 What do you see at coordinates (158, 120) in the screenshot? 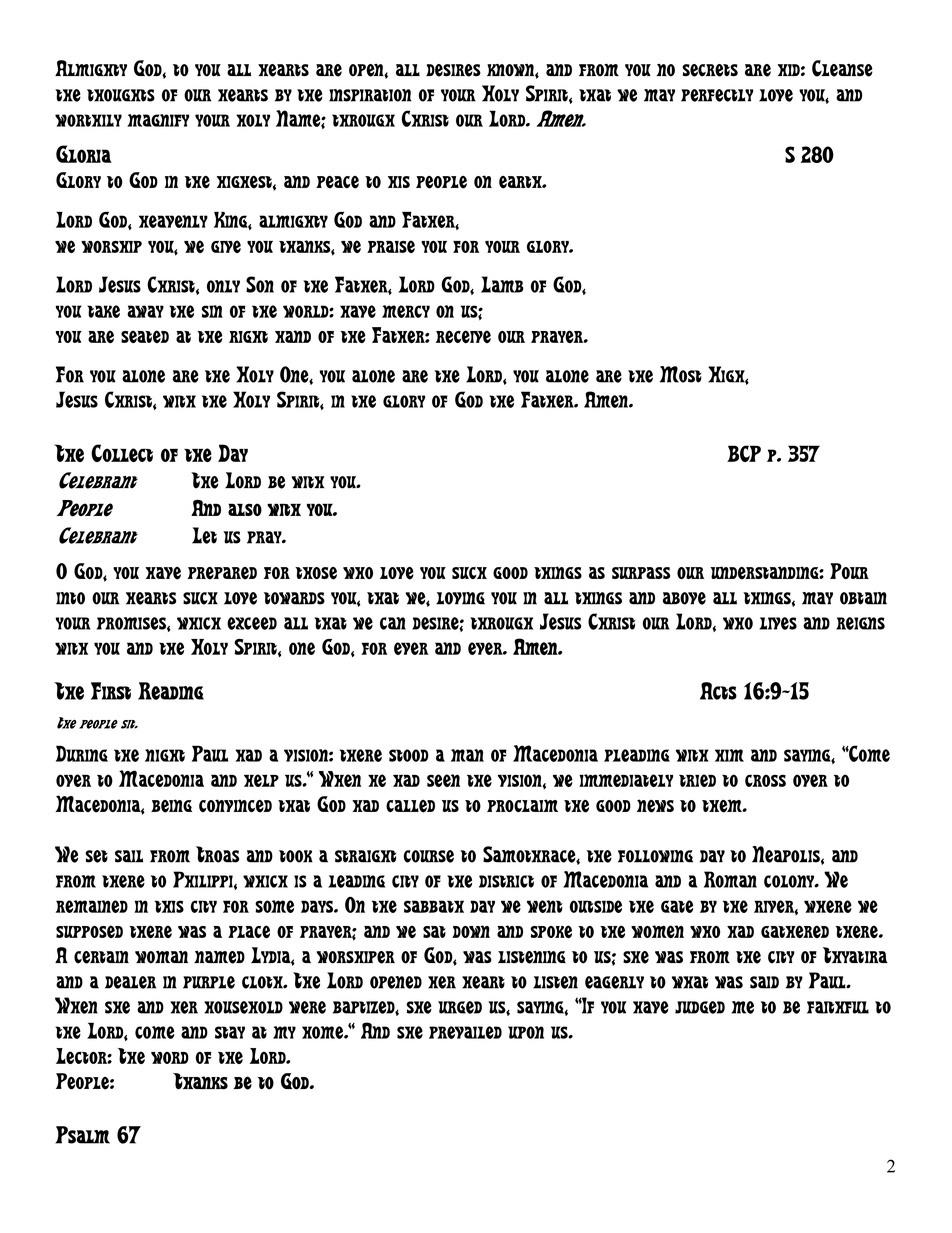
I see `magnify` at bounding box center [158, 120].
